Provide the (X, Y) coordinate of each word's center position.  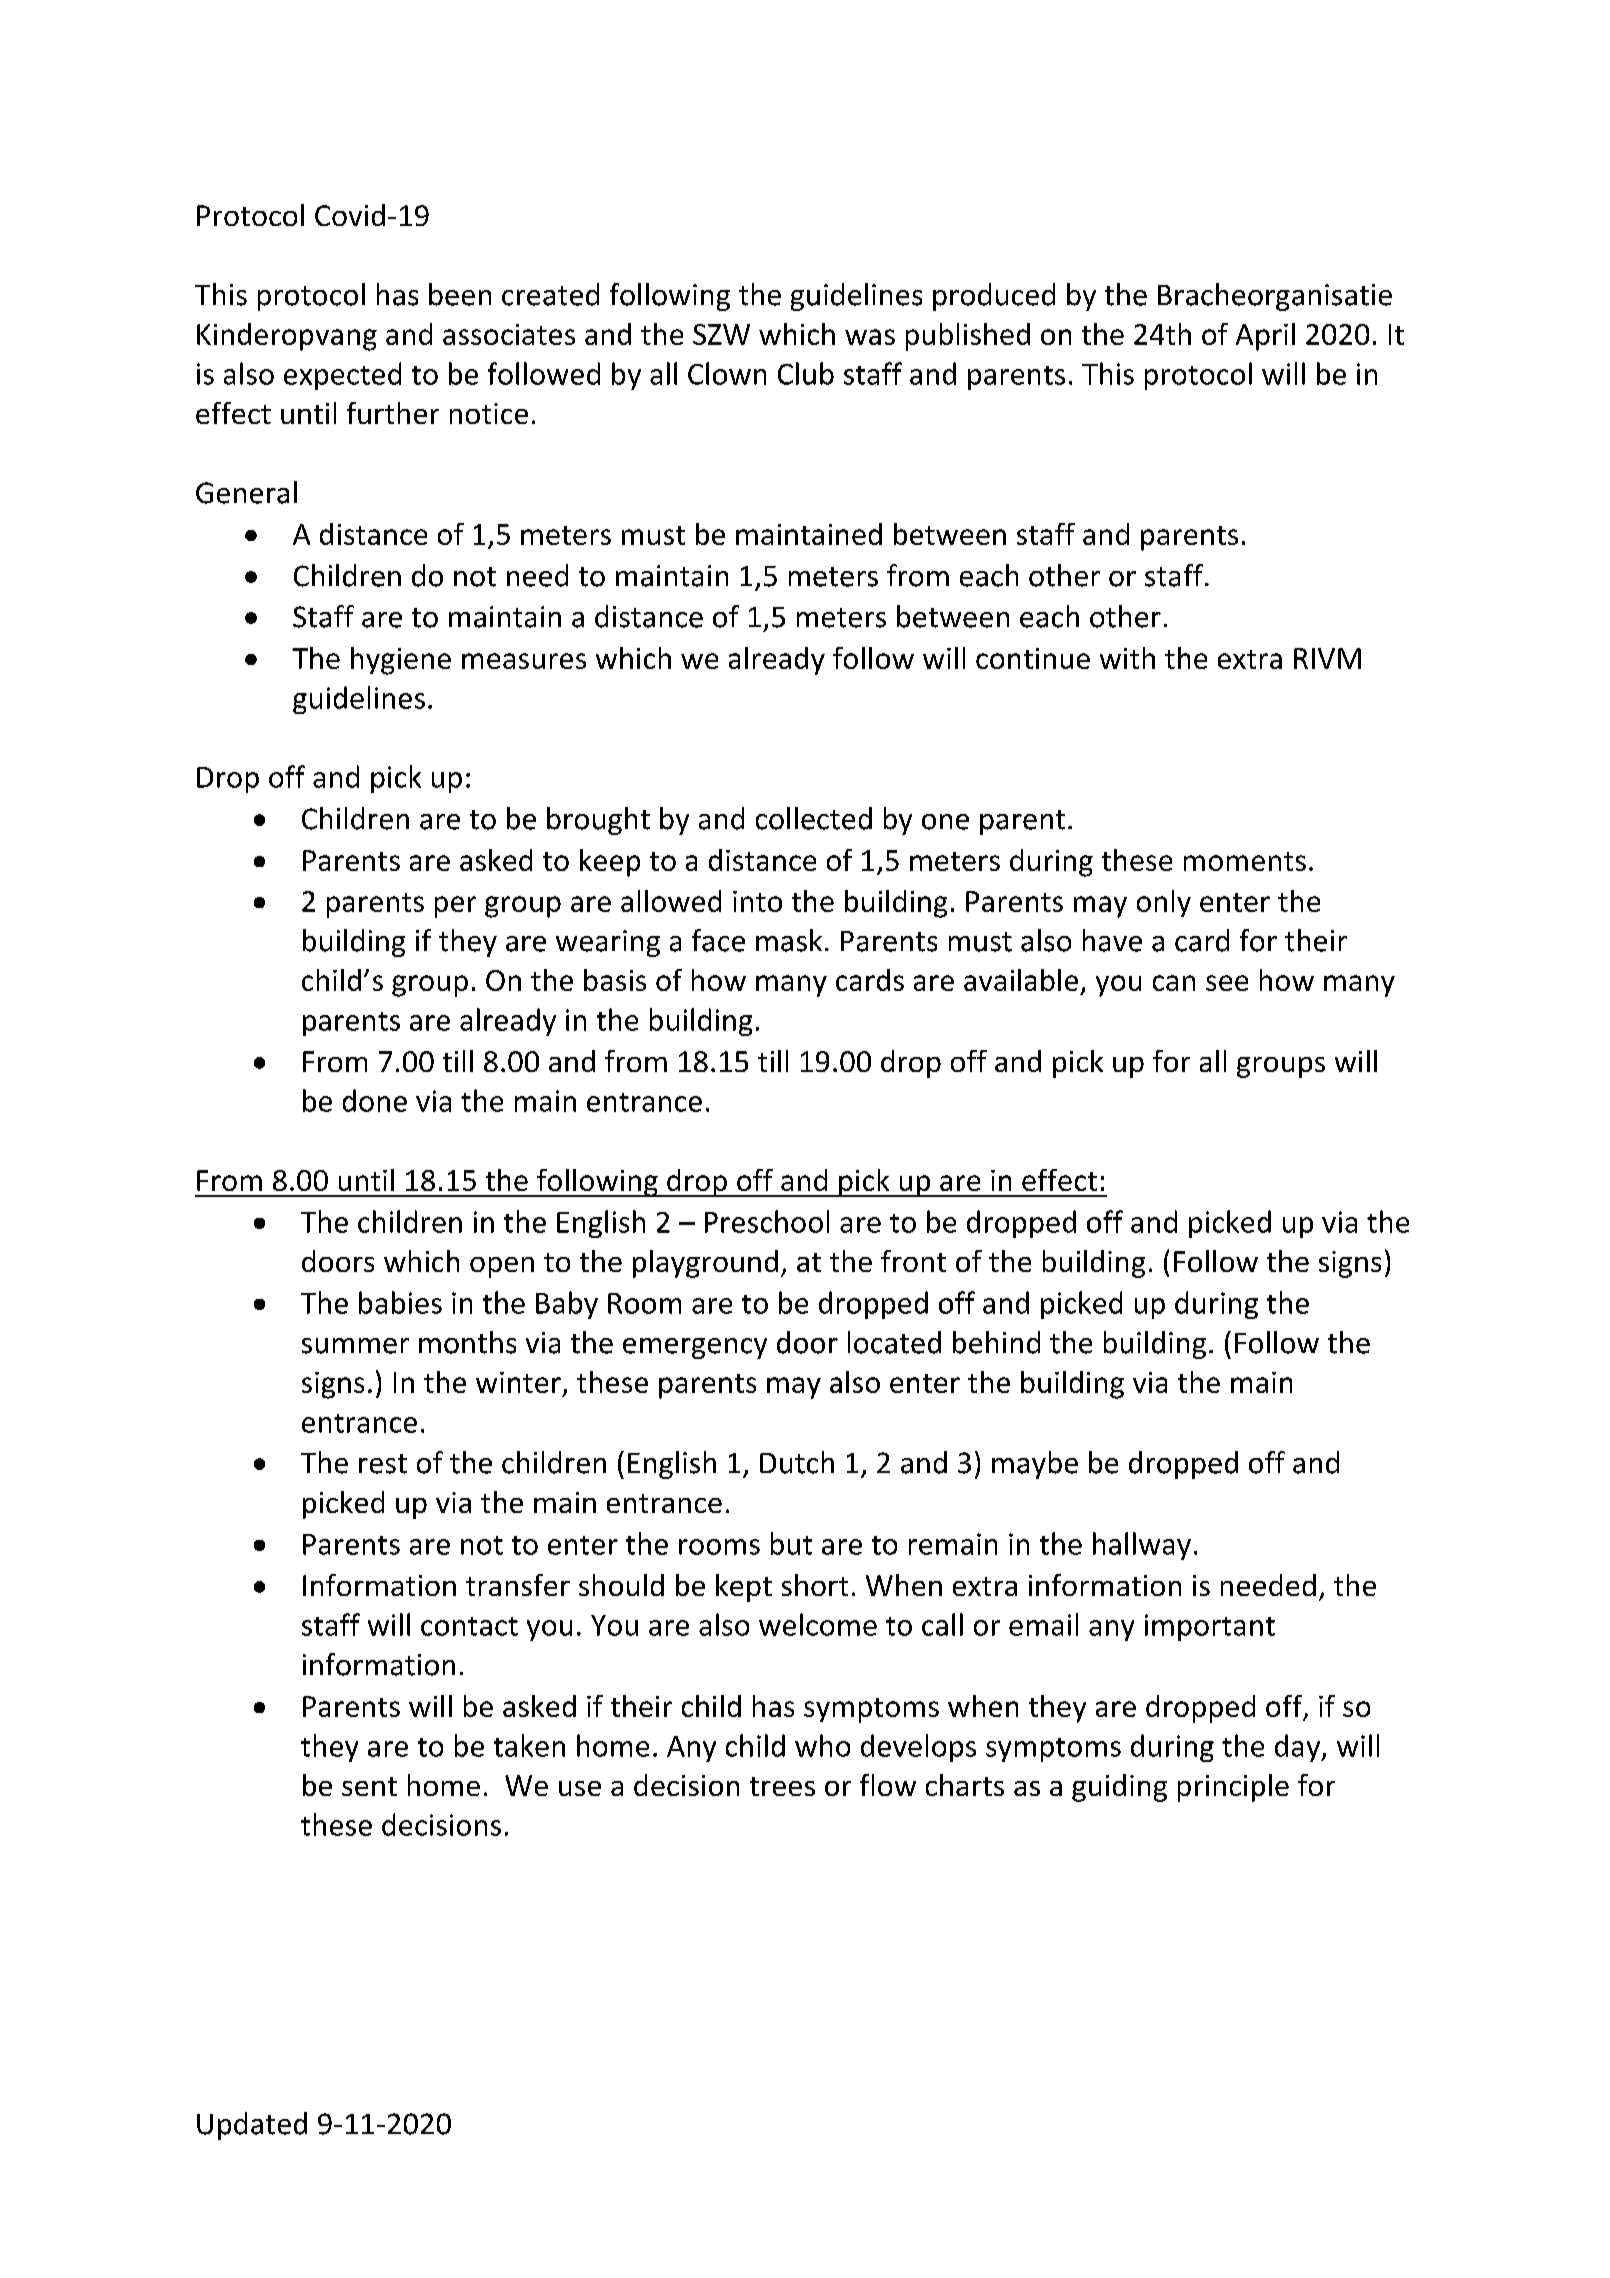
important (1210, 1627)
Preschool (767, 1221)
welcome (818, 1624)
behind (996, 1342)
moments (1245, 861)
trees (782, 1786)
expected (342, 376)
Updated (252, 2126)
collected (814, 818)
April (1265, 337)
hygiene (401, 661)
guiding (1119, 1788)
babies (400, 1302)
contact (469, 1626)
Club (806, 373)
